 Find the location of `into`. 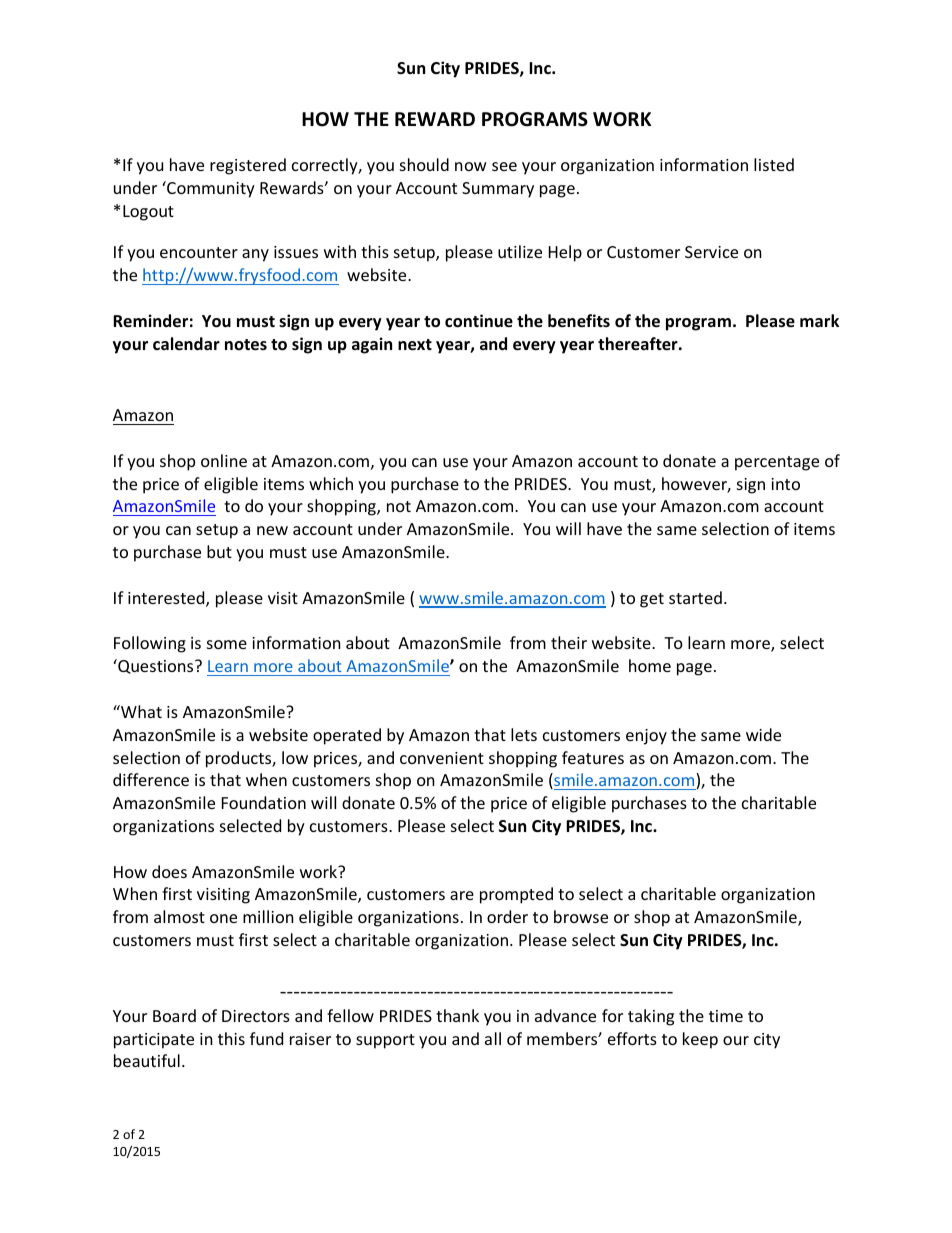

into is located at coordinates (785, 484).
